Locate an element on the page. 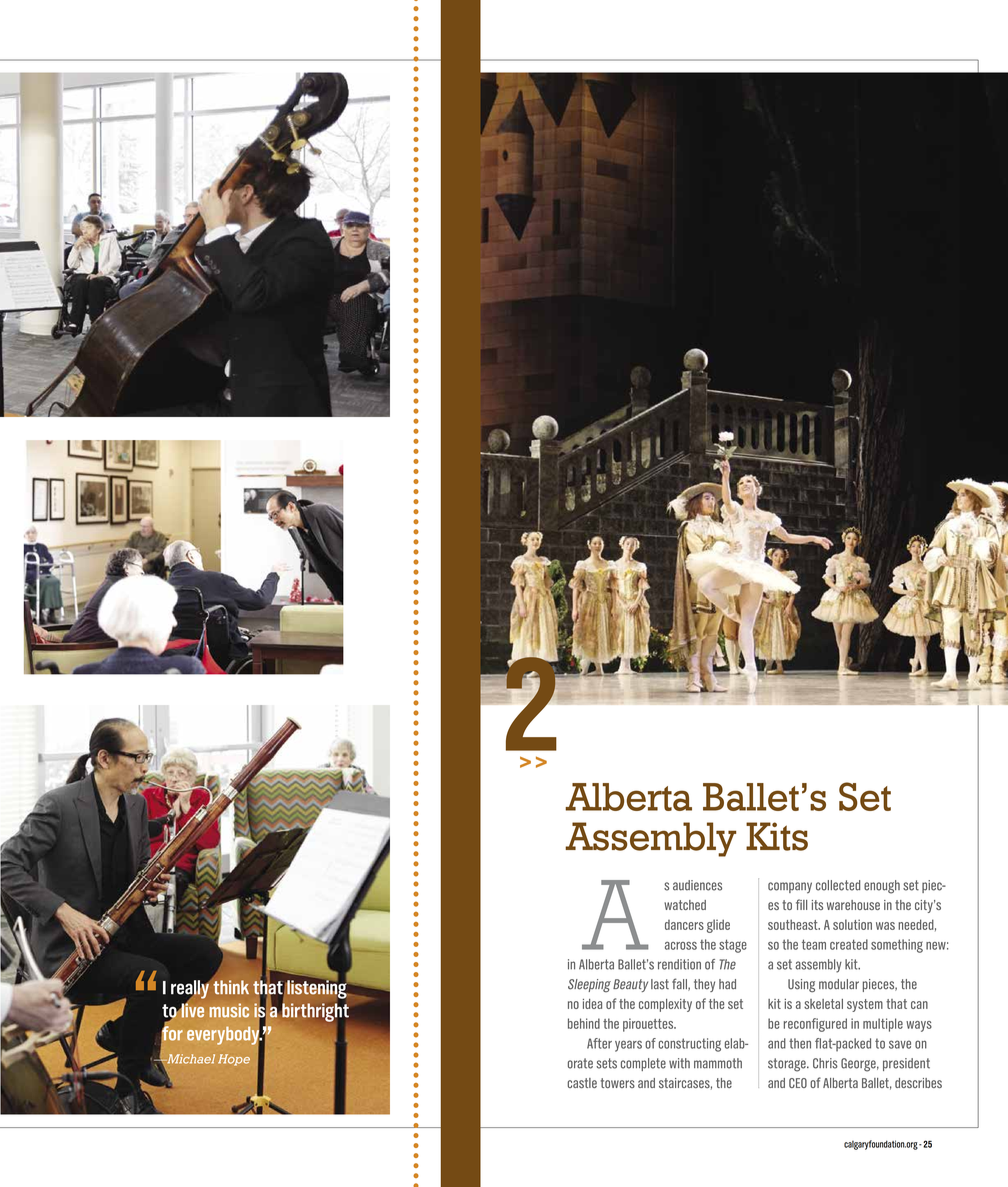  Michael is located at coordinates (191, 1059).
